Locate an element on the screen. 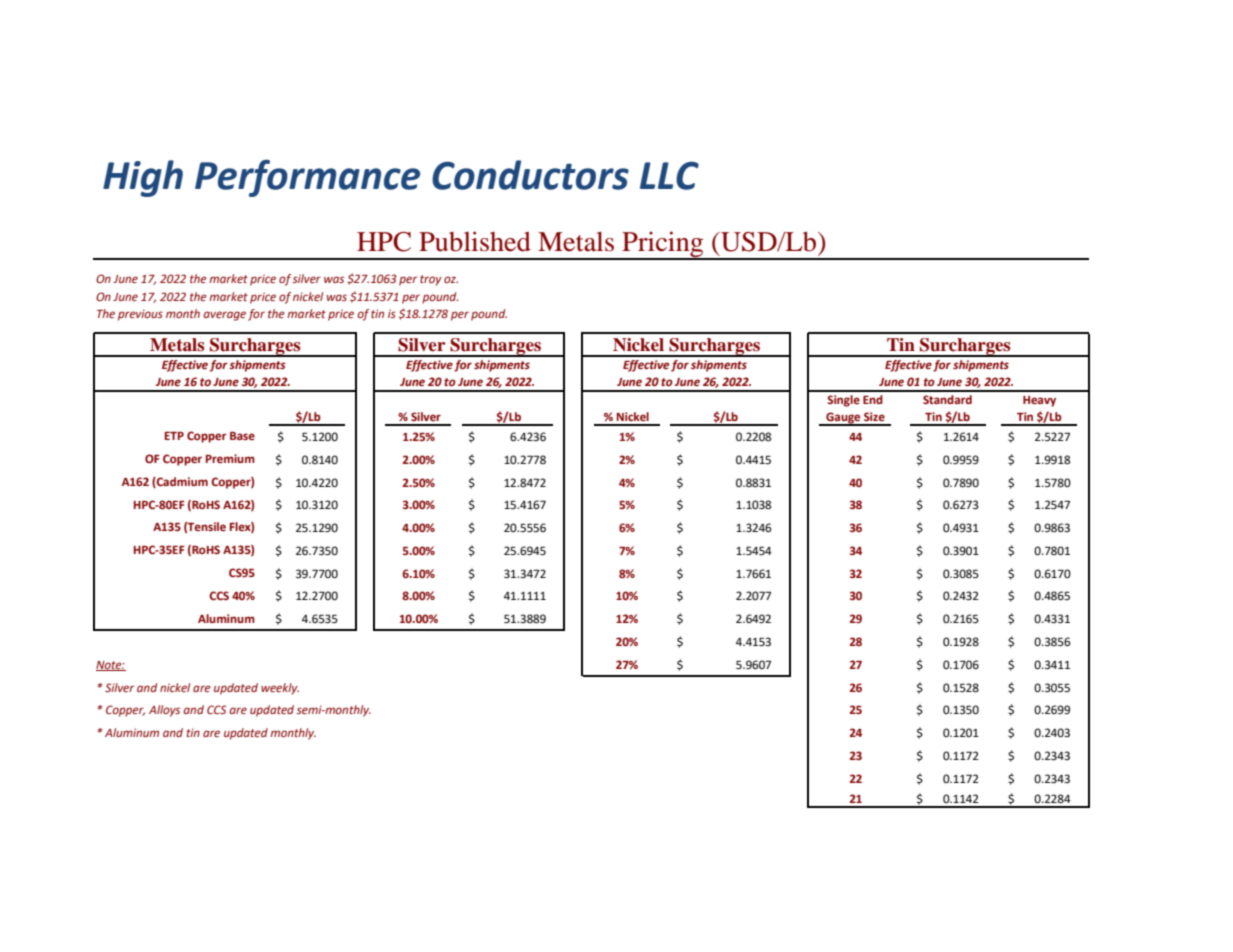 This screenshot has height=952, width=1233. LLC is located at coordinates (669, 175).
